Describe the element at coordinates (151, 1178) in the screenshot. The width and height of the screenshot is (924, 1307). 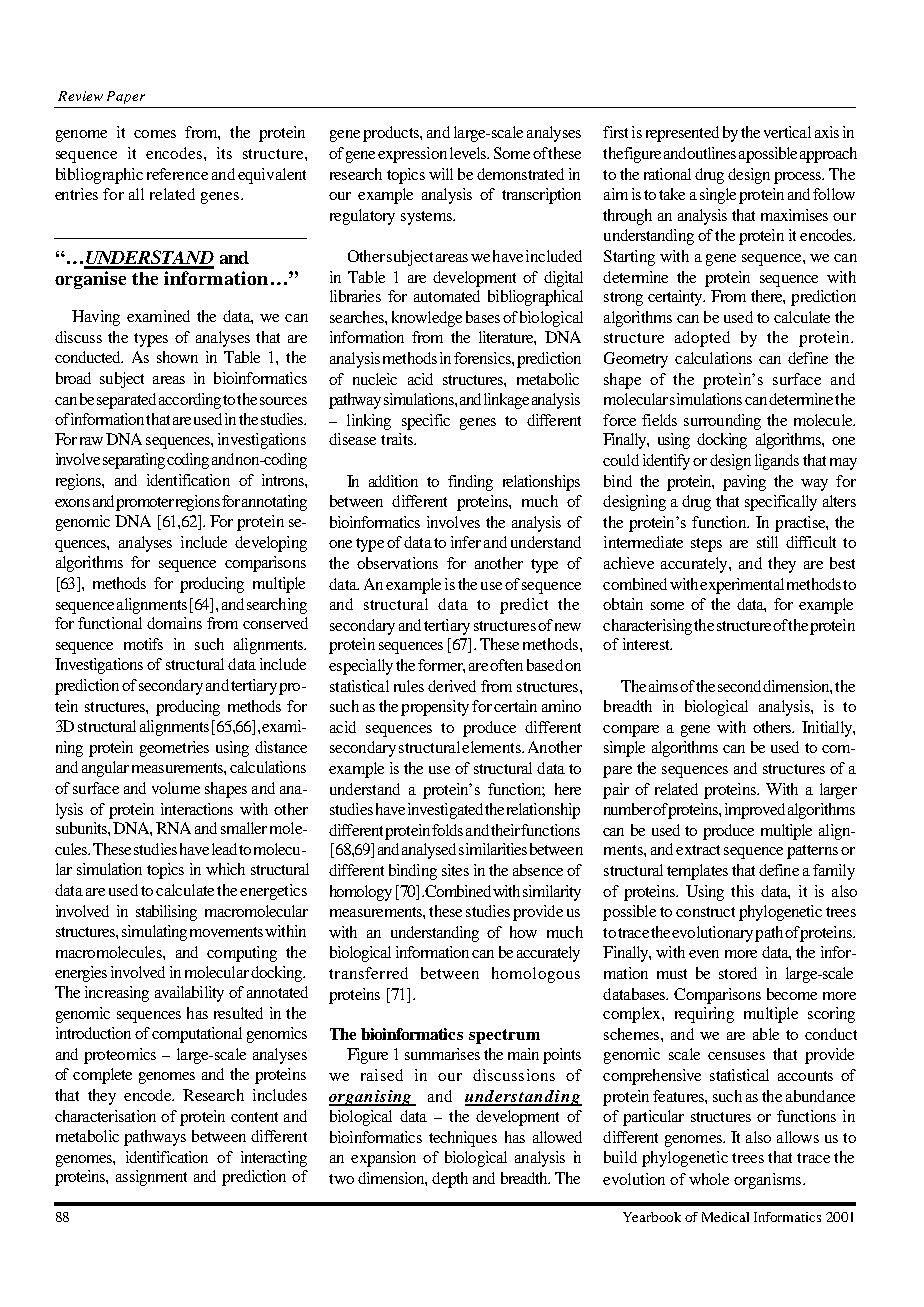
I see `assignment` at that location.
